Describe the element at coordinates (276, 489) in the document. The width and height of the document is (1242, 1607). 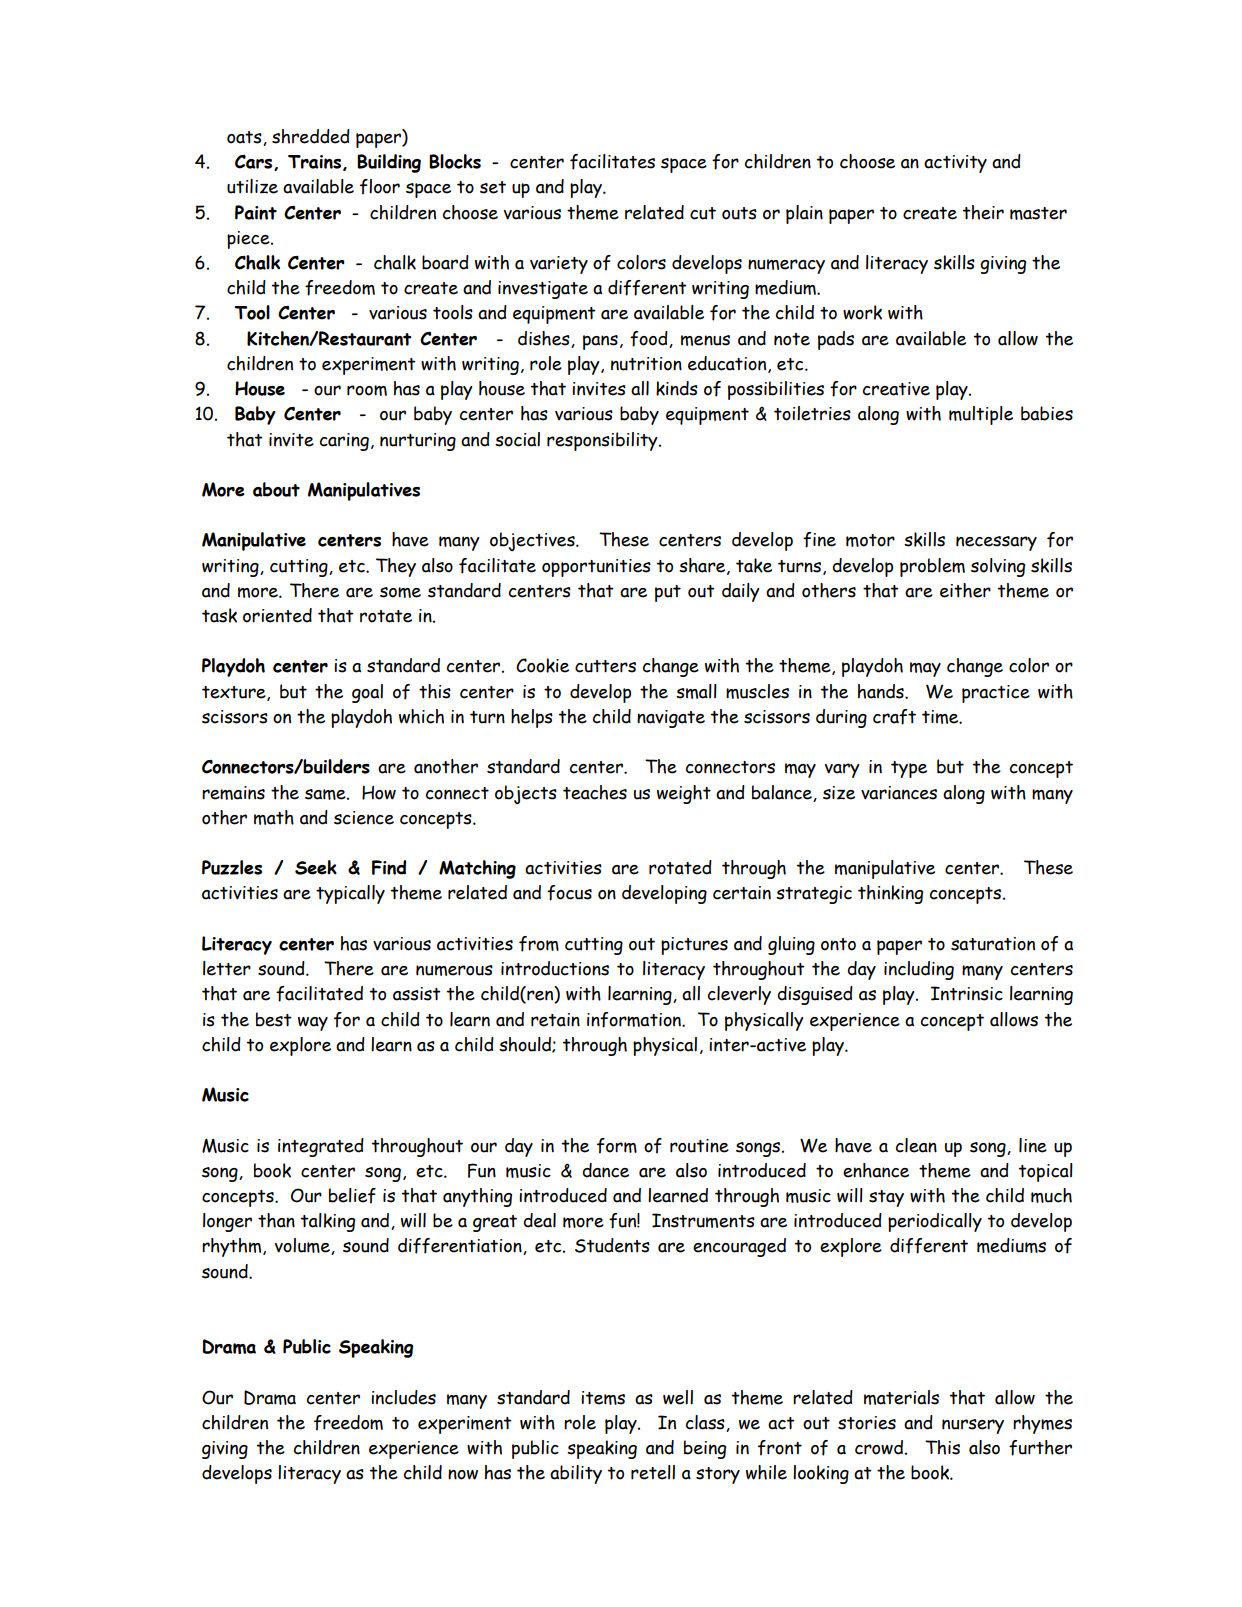
I see `about` at that location.
